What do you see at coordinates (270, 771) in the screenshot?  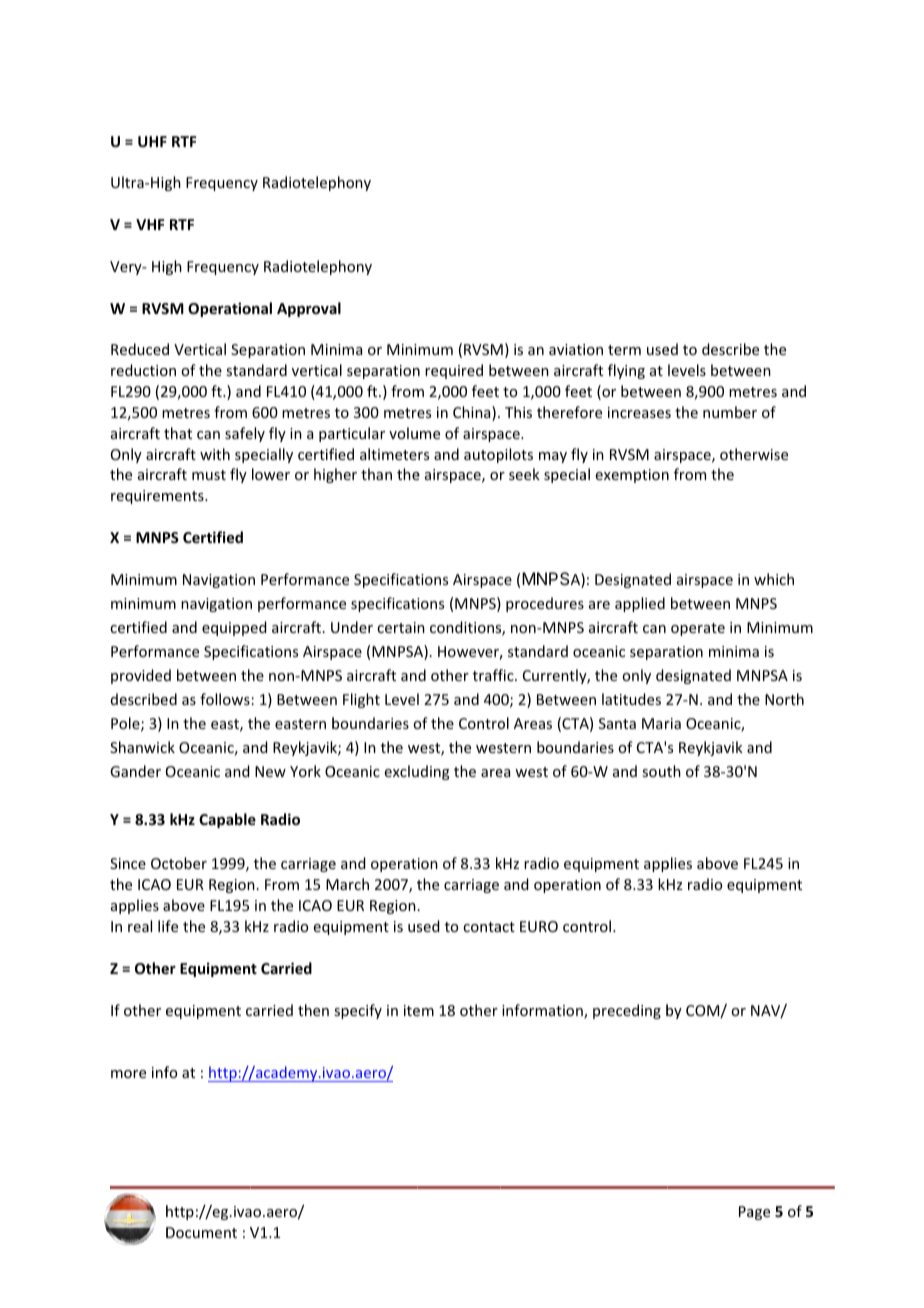 I see `New` at bounding box center [270, 771].
